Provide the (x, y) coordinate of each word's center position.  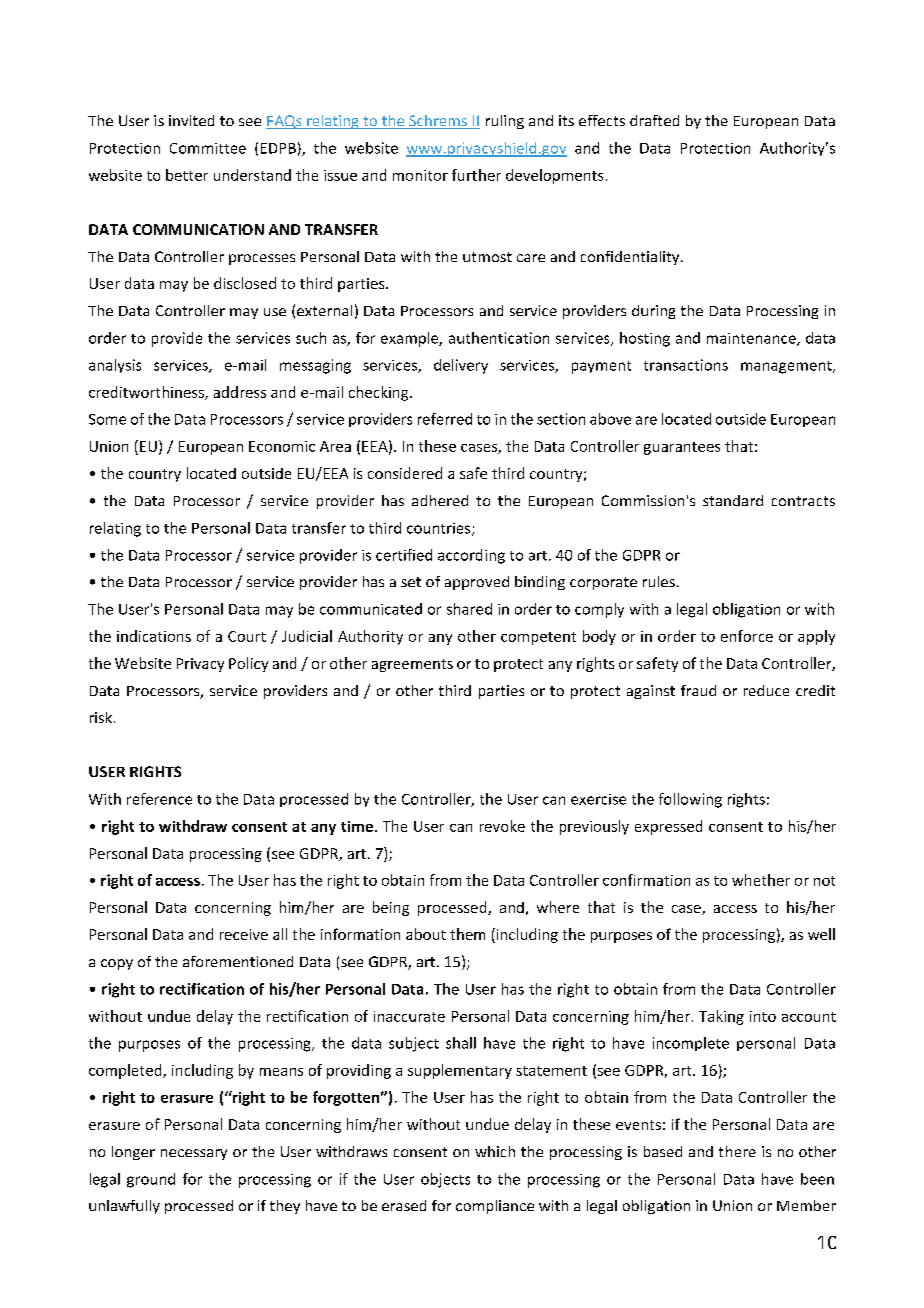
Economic (282, 446)
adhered (440, 500)
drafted (654, 120)
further (476, 175)
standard (733, 500)
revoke (502, 826)
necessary (194, 1154)
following (690, 800)
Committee (208, 148)
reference (159, 799)
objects (445, 1180)
